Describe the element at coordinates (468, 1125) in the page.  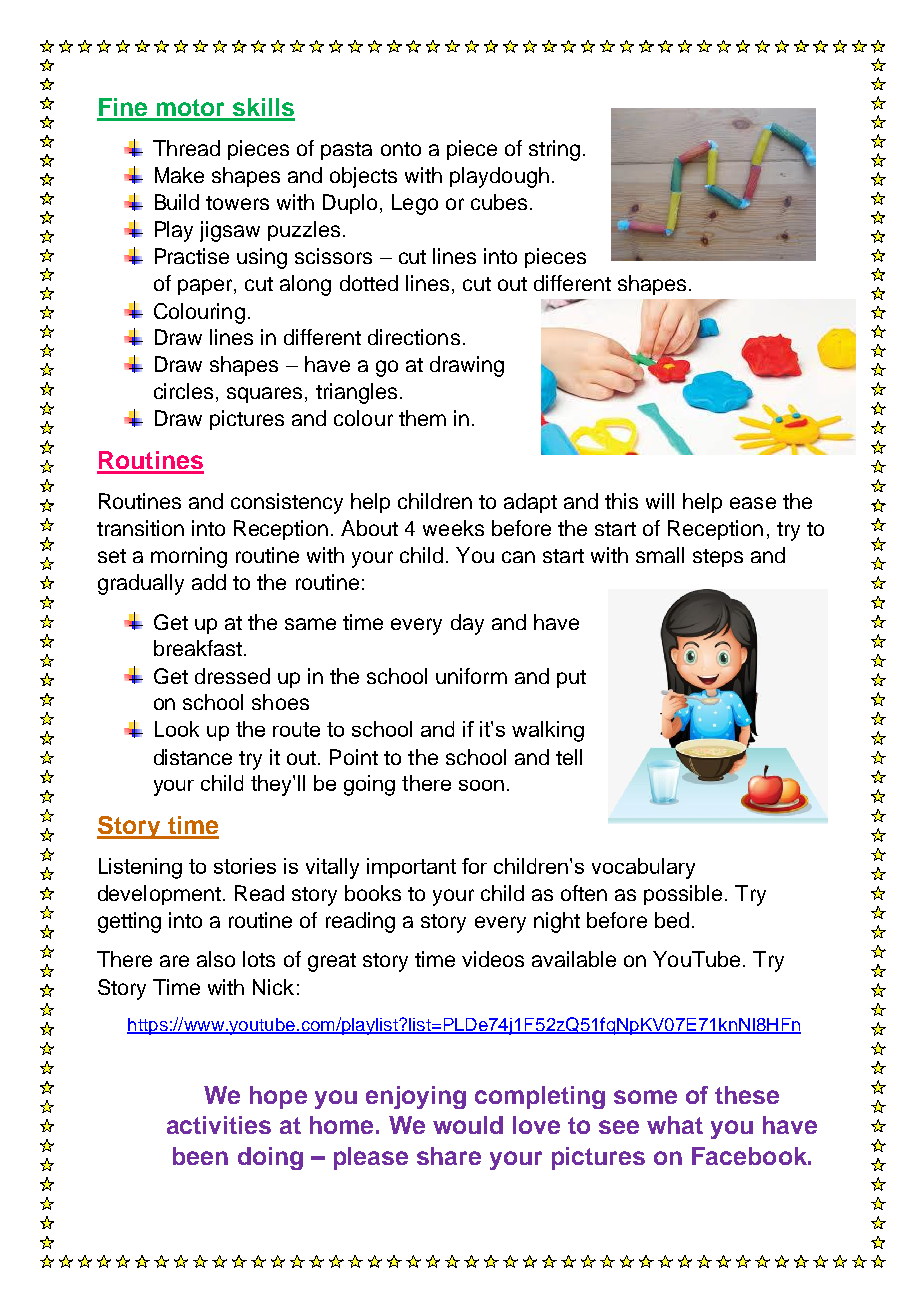
I see `would` at that location.
